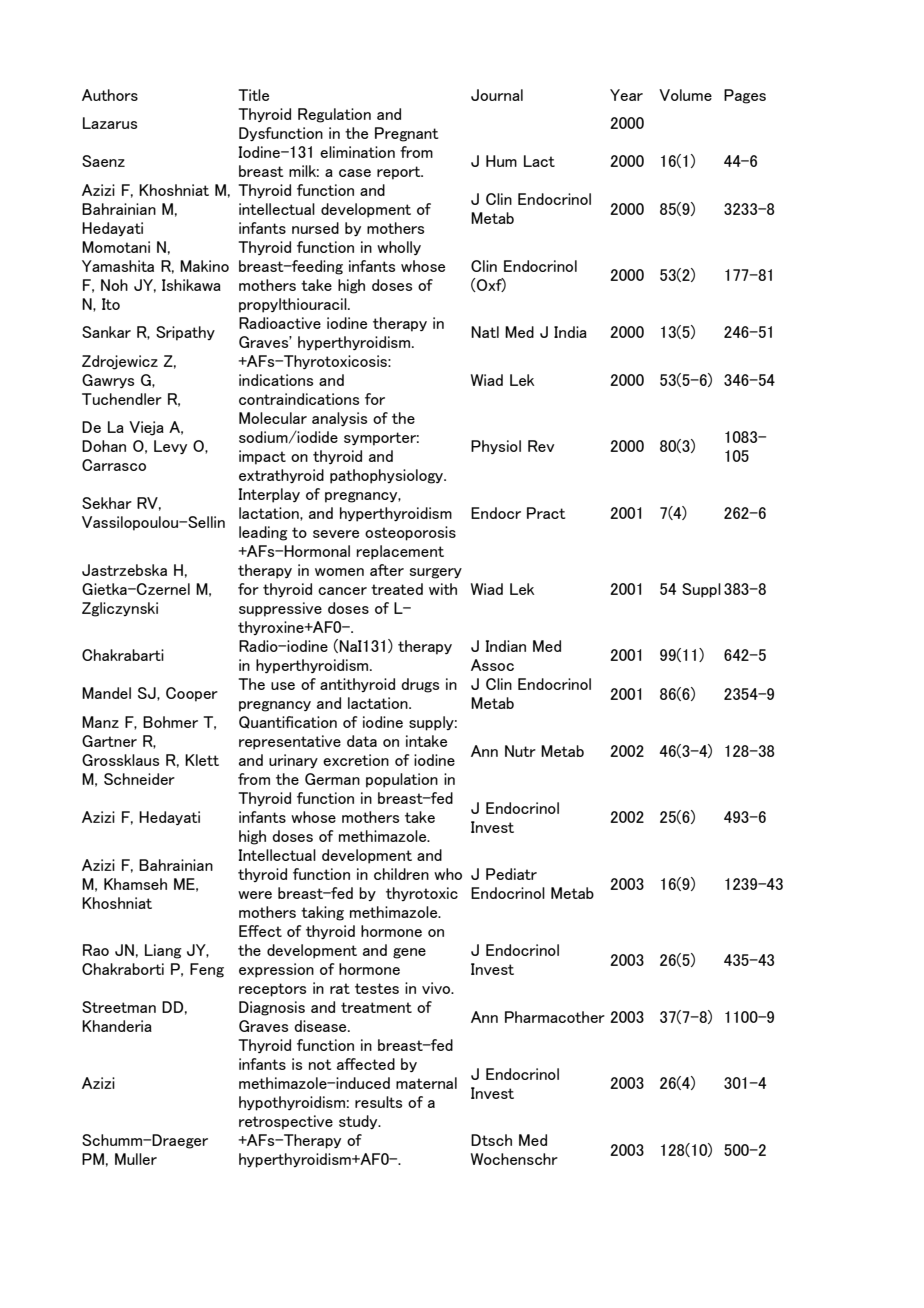 Image resolution: width=924 pixels, height=1308 pixels. I want to click on Muller, so click(136, 1159).
